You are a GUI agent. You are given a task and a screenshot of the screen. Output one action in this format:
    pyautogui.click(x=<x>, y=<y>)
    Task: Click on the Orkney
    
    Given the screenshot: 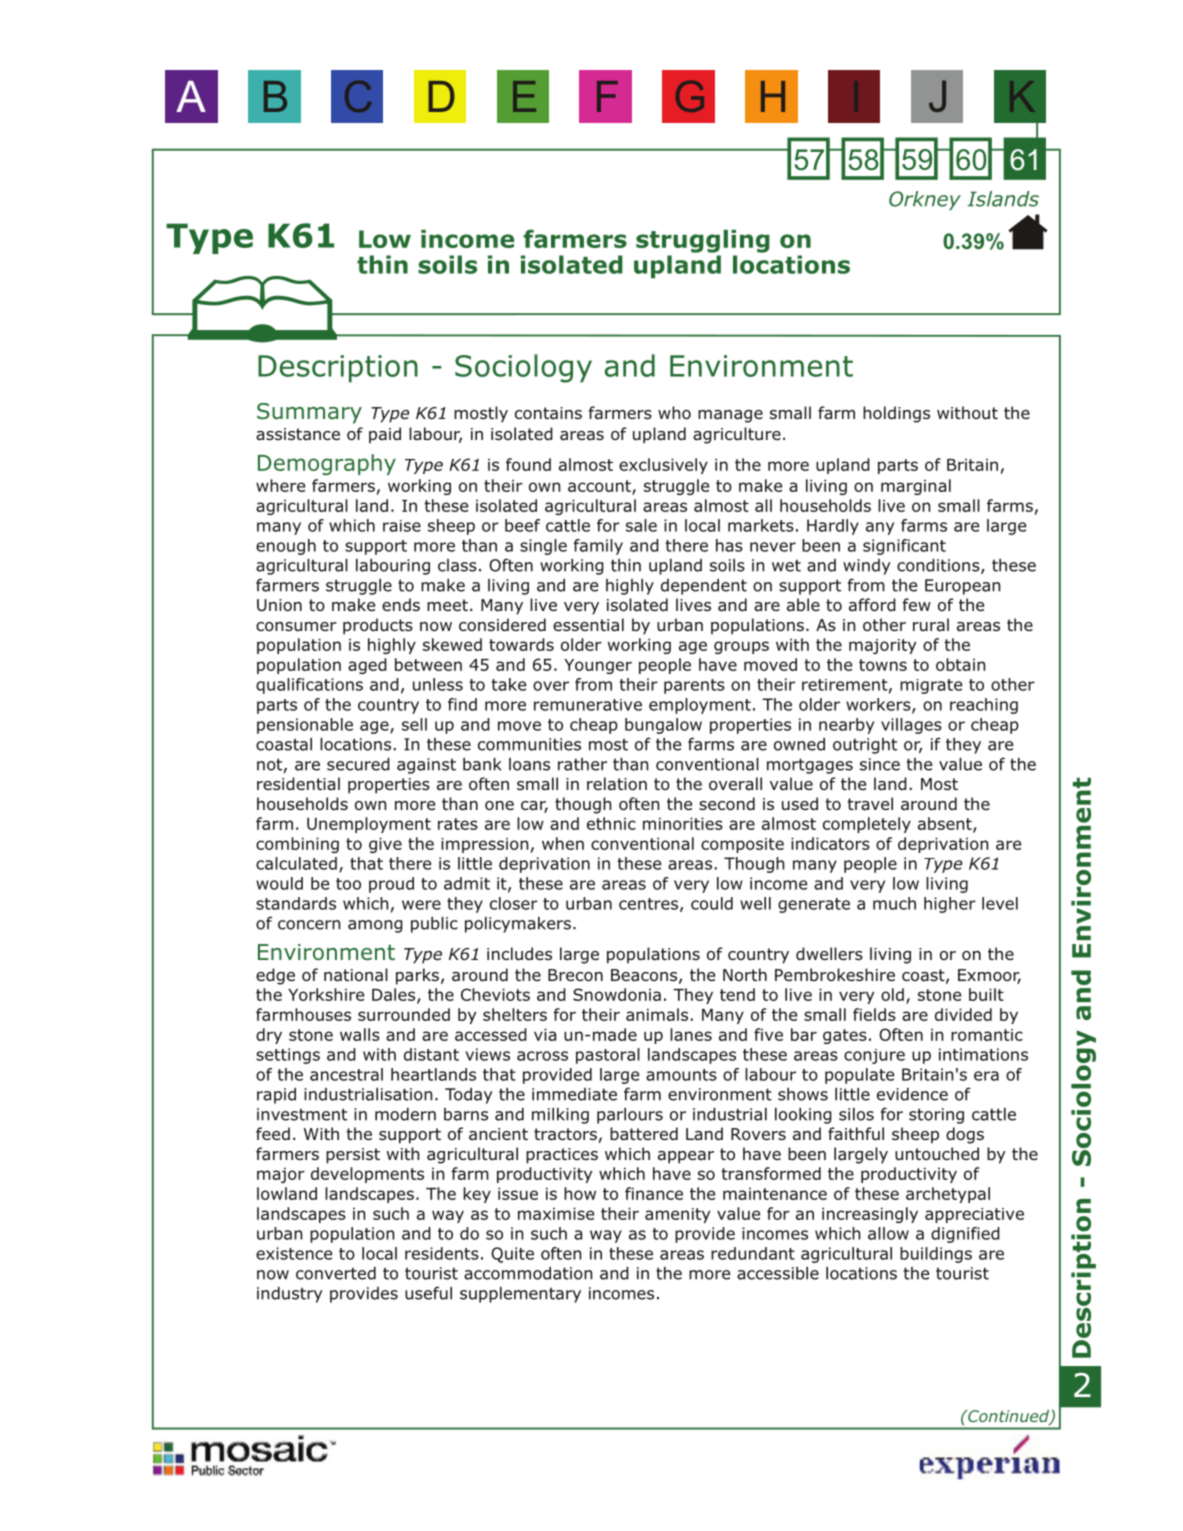 What is the action you would take?
    pyautogui.click(x=925, y=201)
